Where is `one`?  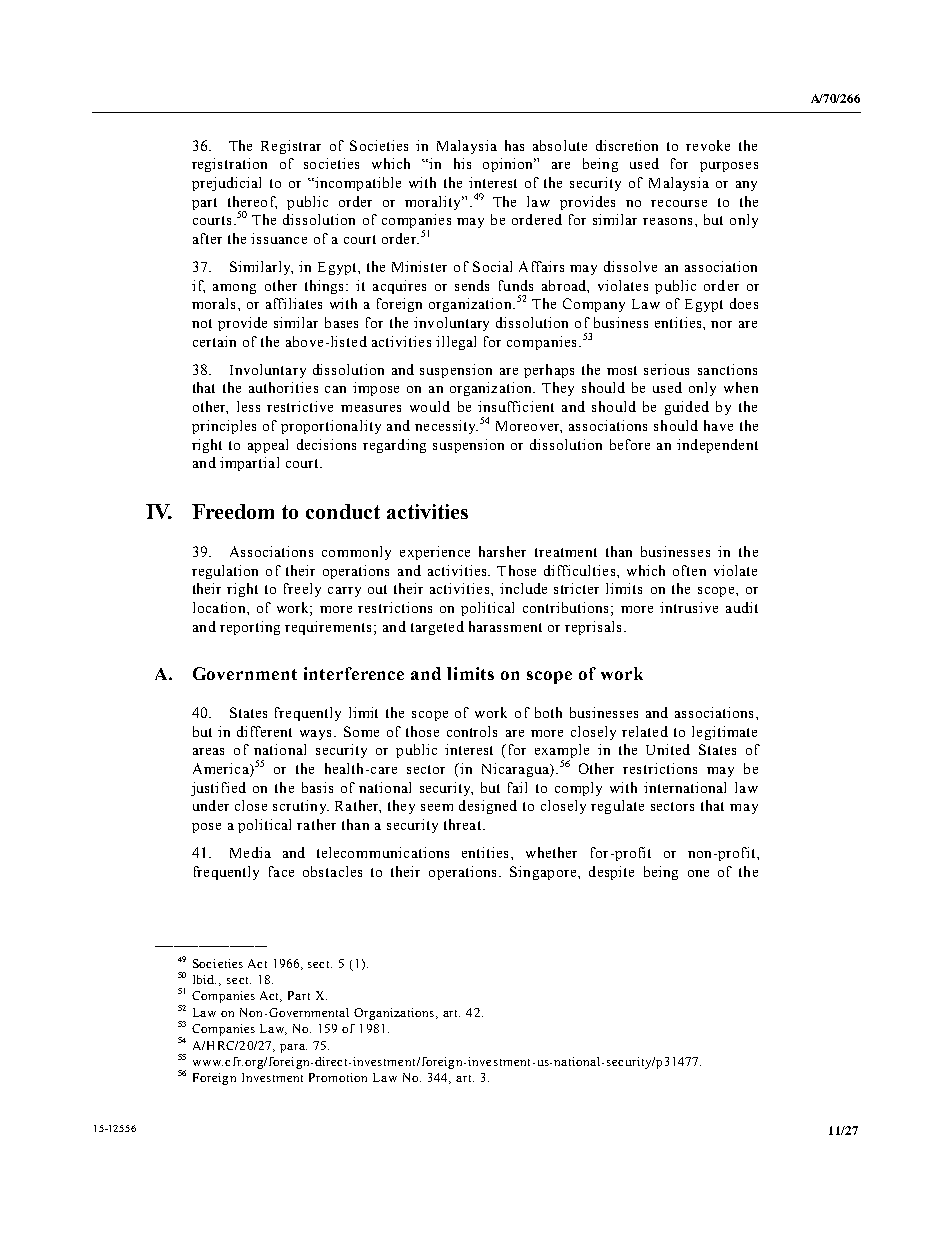
one is located at coordinates (698, 873).
